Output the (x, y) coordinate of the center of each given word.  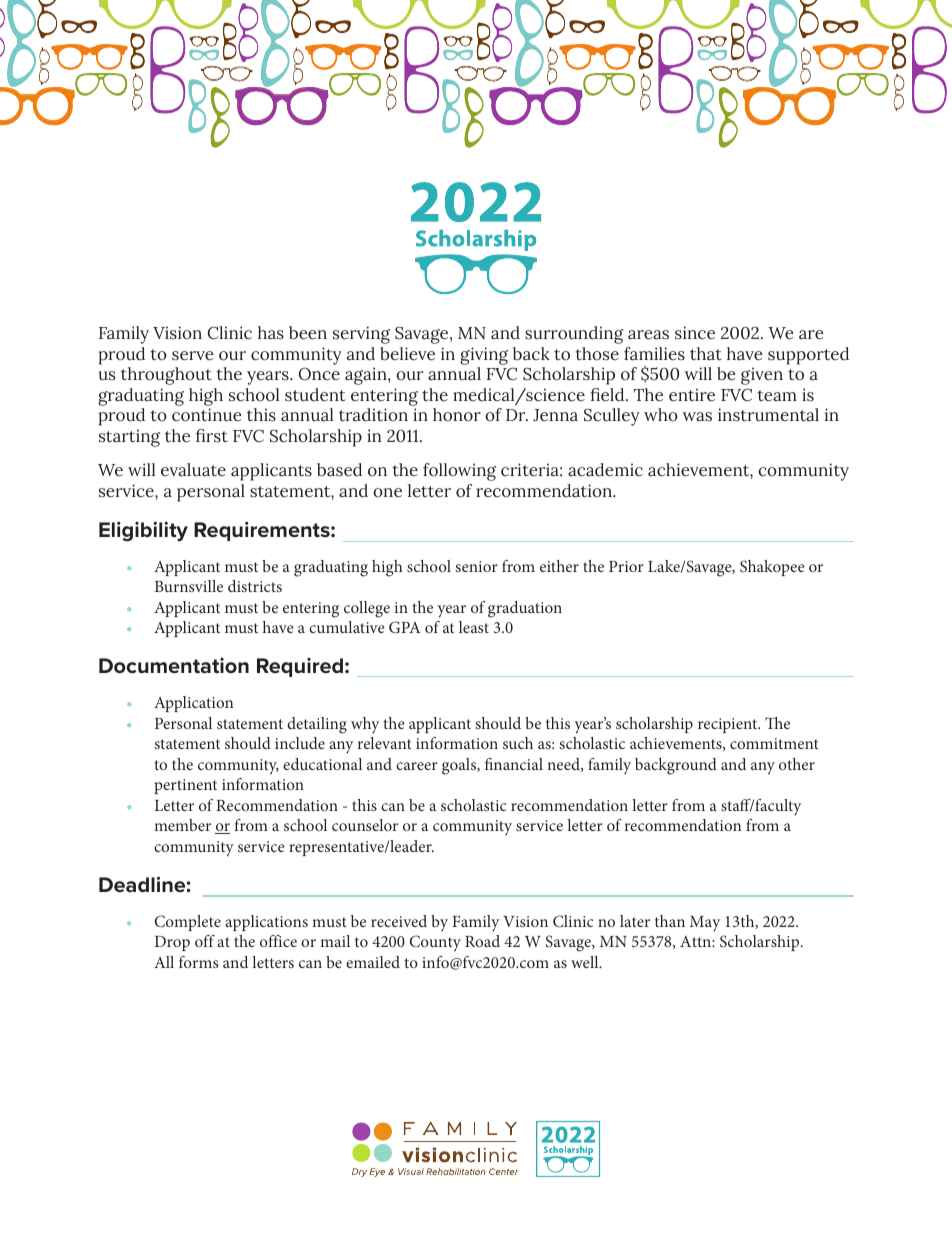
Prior (626, 566)
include (300, 743)
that (706, 354)
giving (484, 356)
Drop (172, 943)
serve (192, 356)
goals (460, 766)
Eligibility (143, 531)
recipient (729, 725)
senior (476, 566)
